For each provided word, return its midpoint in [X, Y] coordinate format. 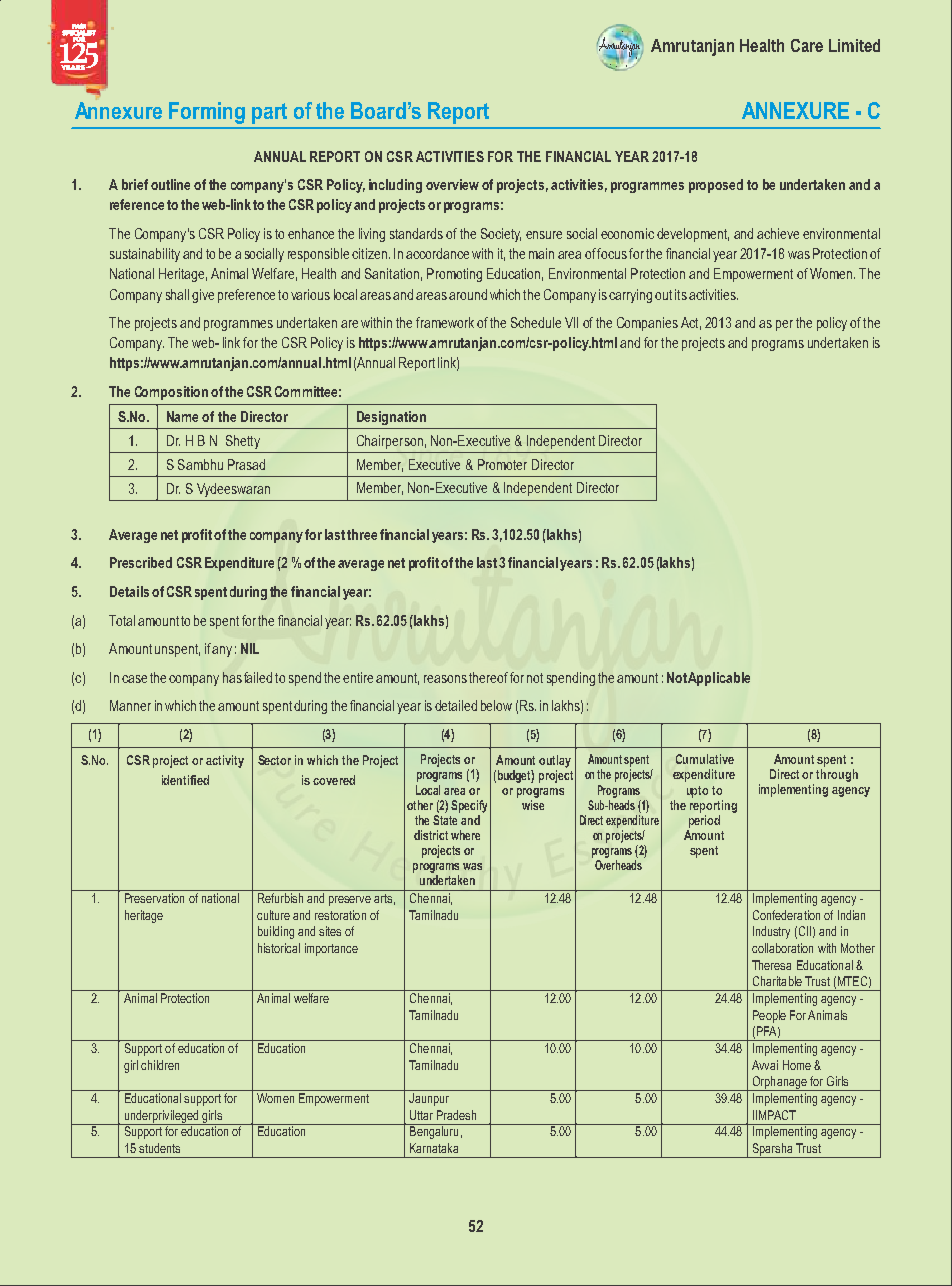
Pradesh [456, 1115]
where [465, 835]
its [681, 294]
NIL [250, 648]
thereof [488, 677]
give [203, 296]
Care [807, 45]
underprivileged [161, 1117]
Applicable [719, 679]
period [704, 821]
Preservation [154, 898]
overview [452, 184]
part [269, 113]
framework [445, 322]
